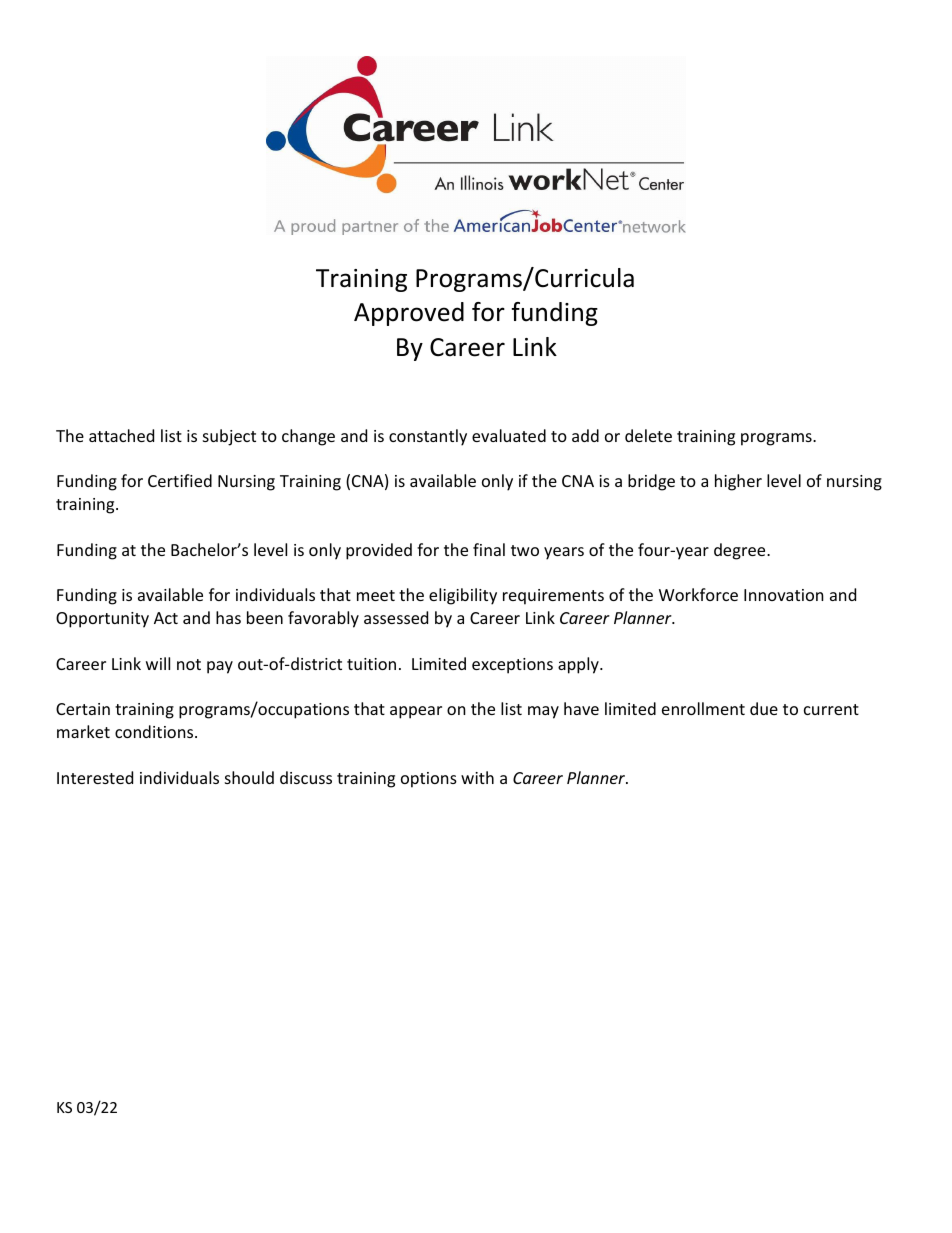  Describe the element at coordinates (249, 777) in the screenshot. I see `should` at that location.
